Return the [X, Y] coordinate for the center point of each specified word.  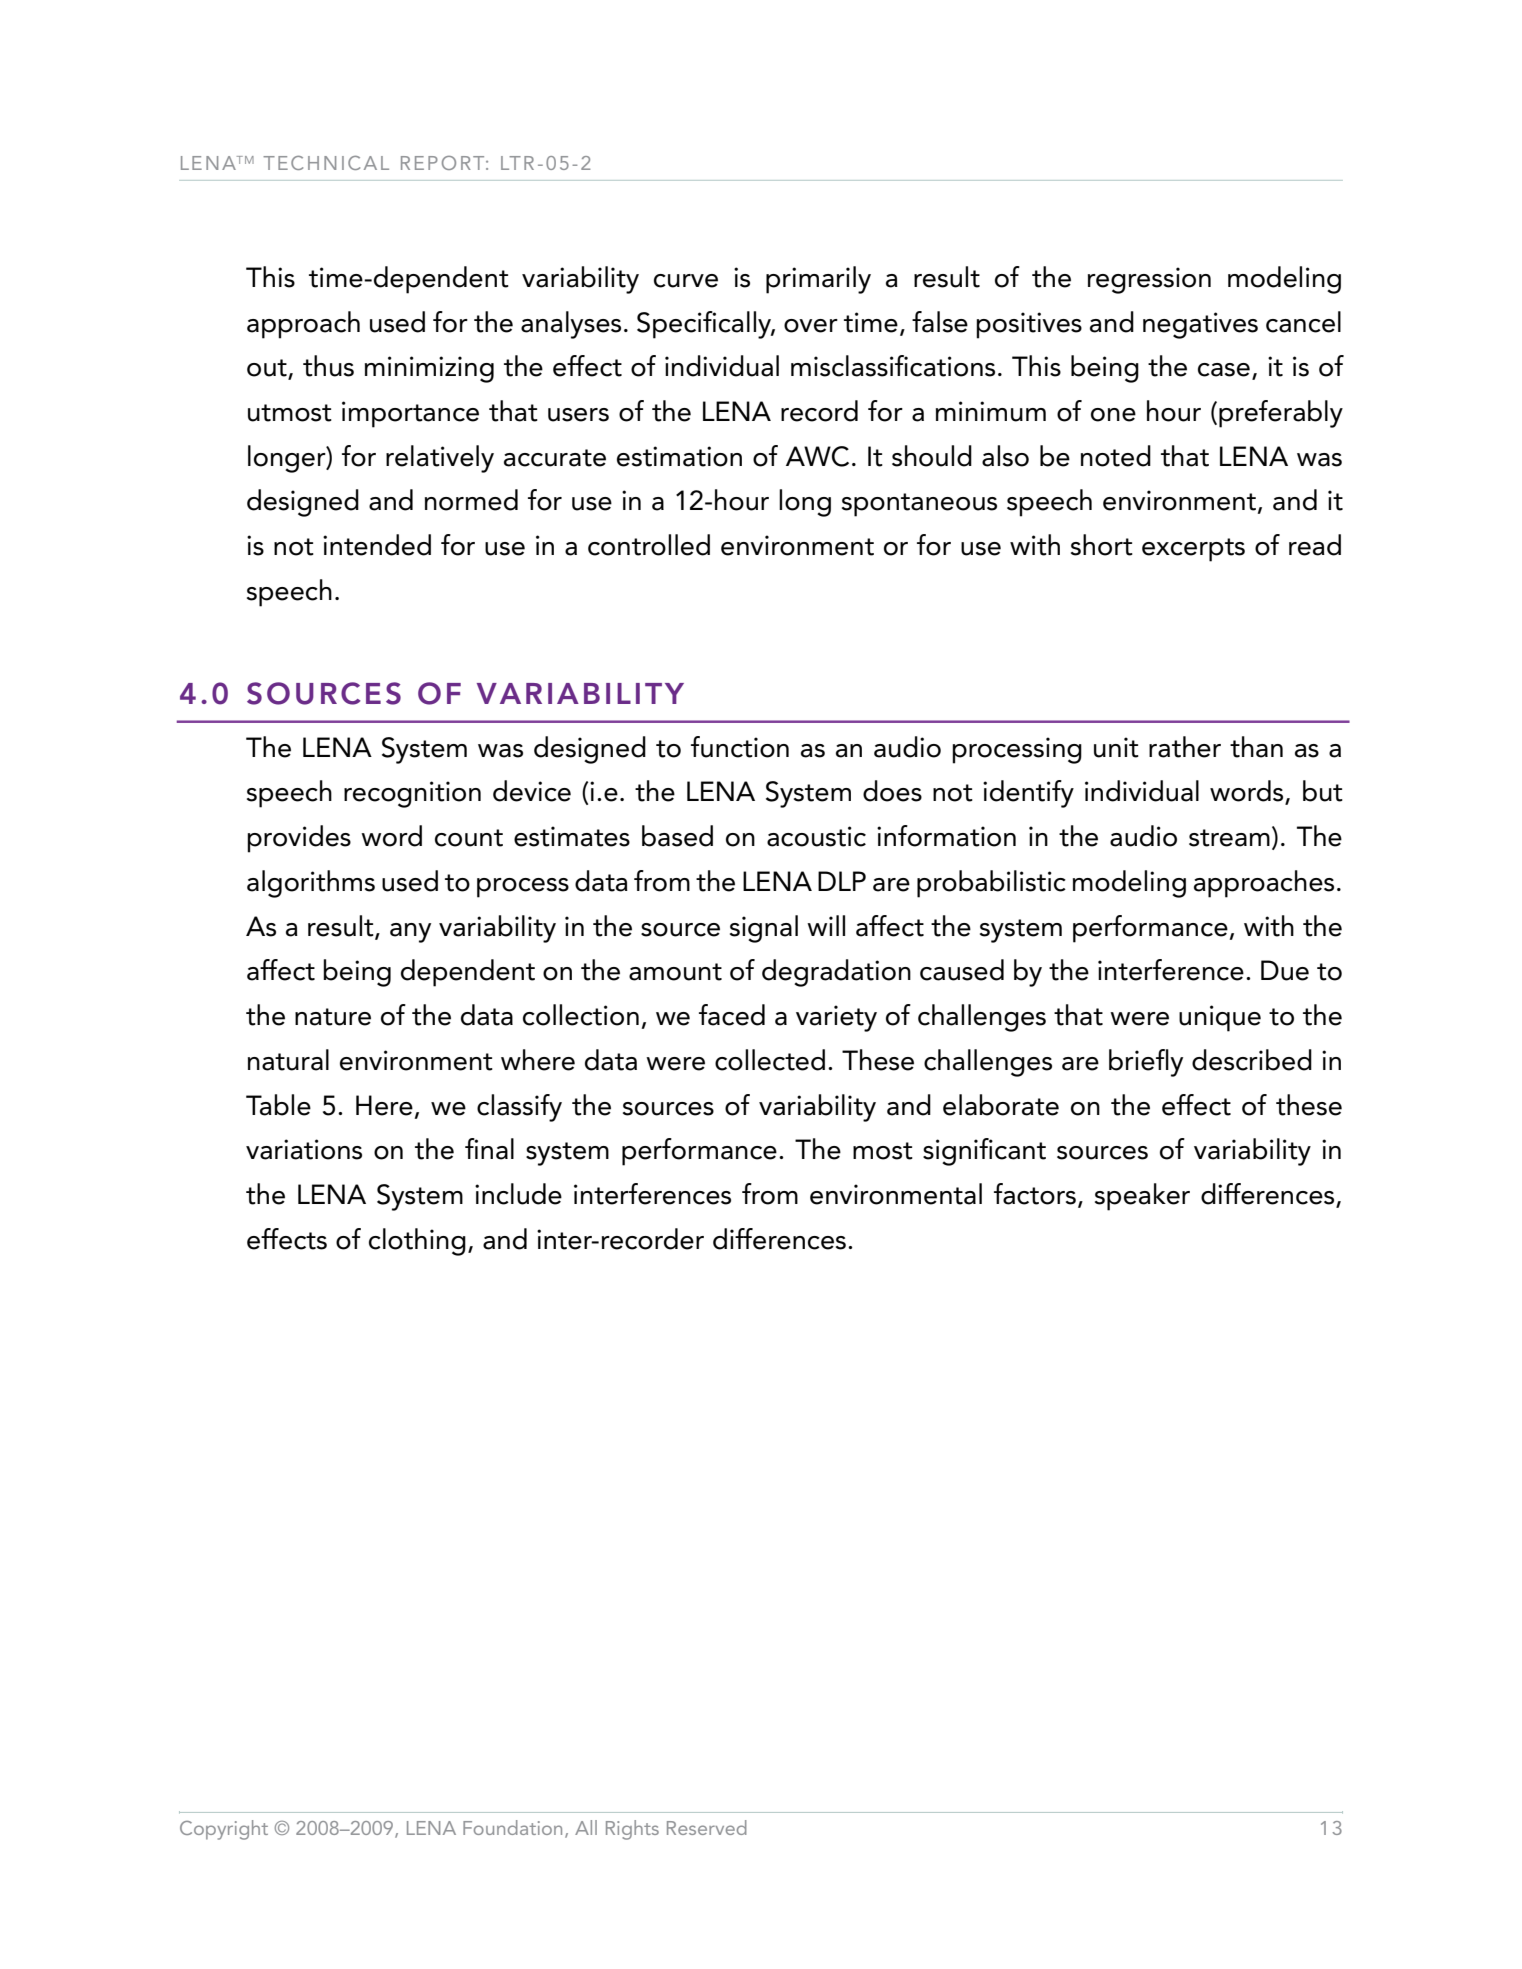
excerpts [1193, 550]
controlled [649, 545]
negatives [1200, 325]
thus [328, 366]
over [811, 326]
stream [1229, 838]
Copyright [224, 1830]
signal [764, 929]
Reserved [707, 1827]
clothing [417, 1242]
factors [1035, 1194]
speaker [1142, 1197]
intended [377, 545]
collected [770, 1060]
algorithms [311, 884]
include [518, 1194]
